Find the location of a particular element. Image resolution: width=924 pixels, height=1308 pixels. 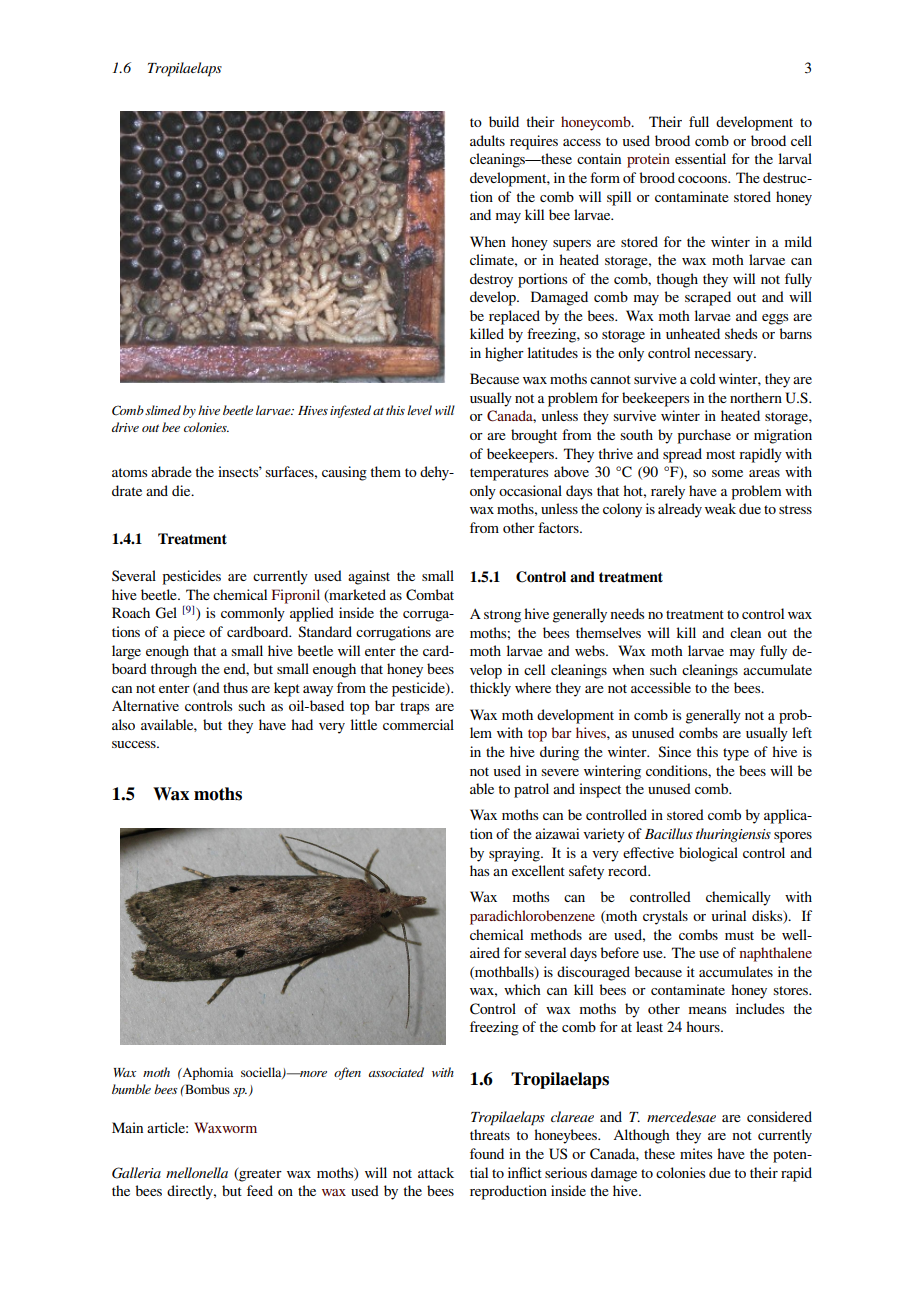

temperatures is located at coordinates (509, 474).
